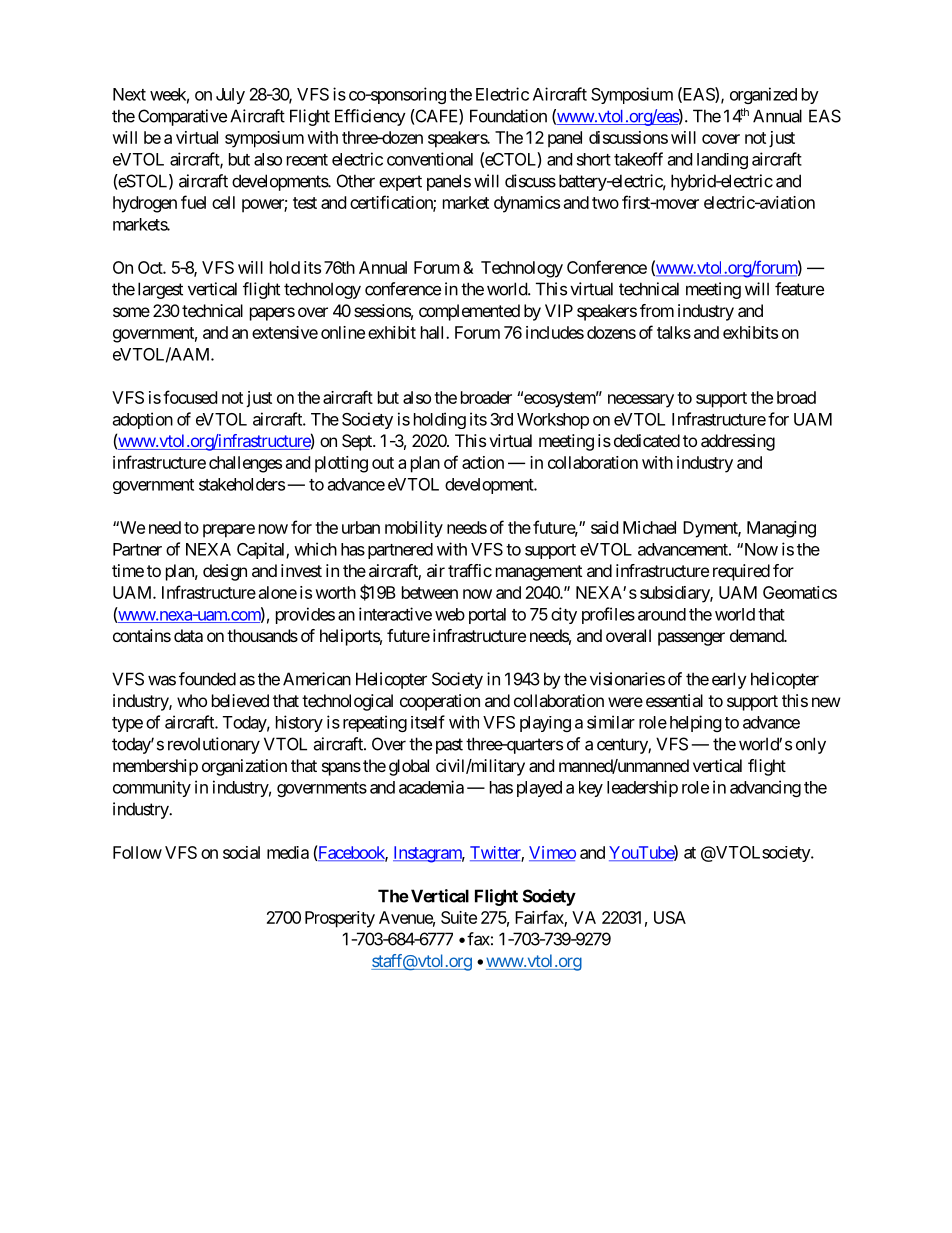  I want to click on mobility, so click(414, 529).
